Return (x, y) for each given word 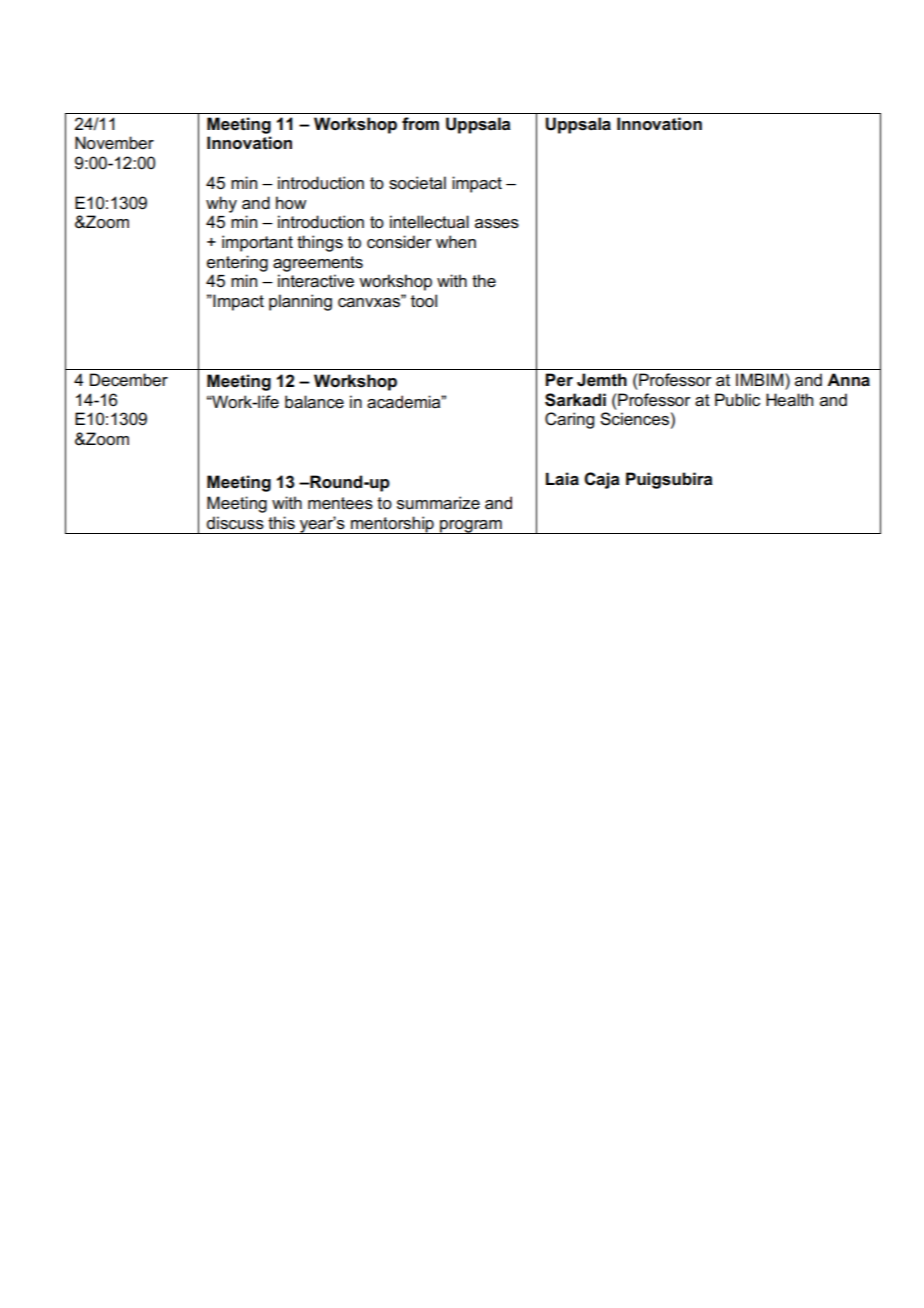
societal (417, 183)
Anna (848, 380)
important (257, 243)
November (114, 143)
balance (314, 402)
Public (737, 400)
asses (497, 224)
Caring (569, 420)
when (456, 242)
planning (300, 302)
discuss (235, 523)
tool (424, 301)
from (420, 123)
